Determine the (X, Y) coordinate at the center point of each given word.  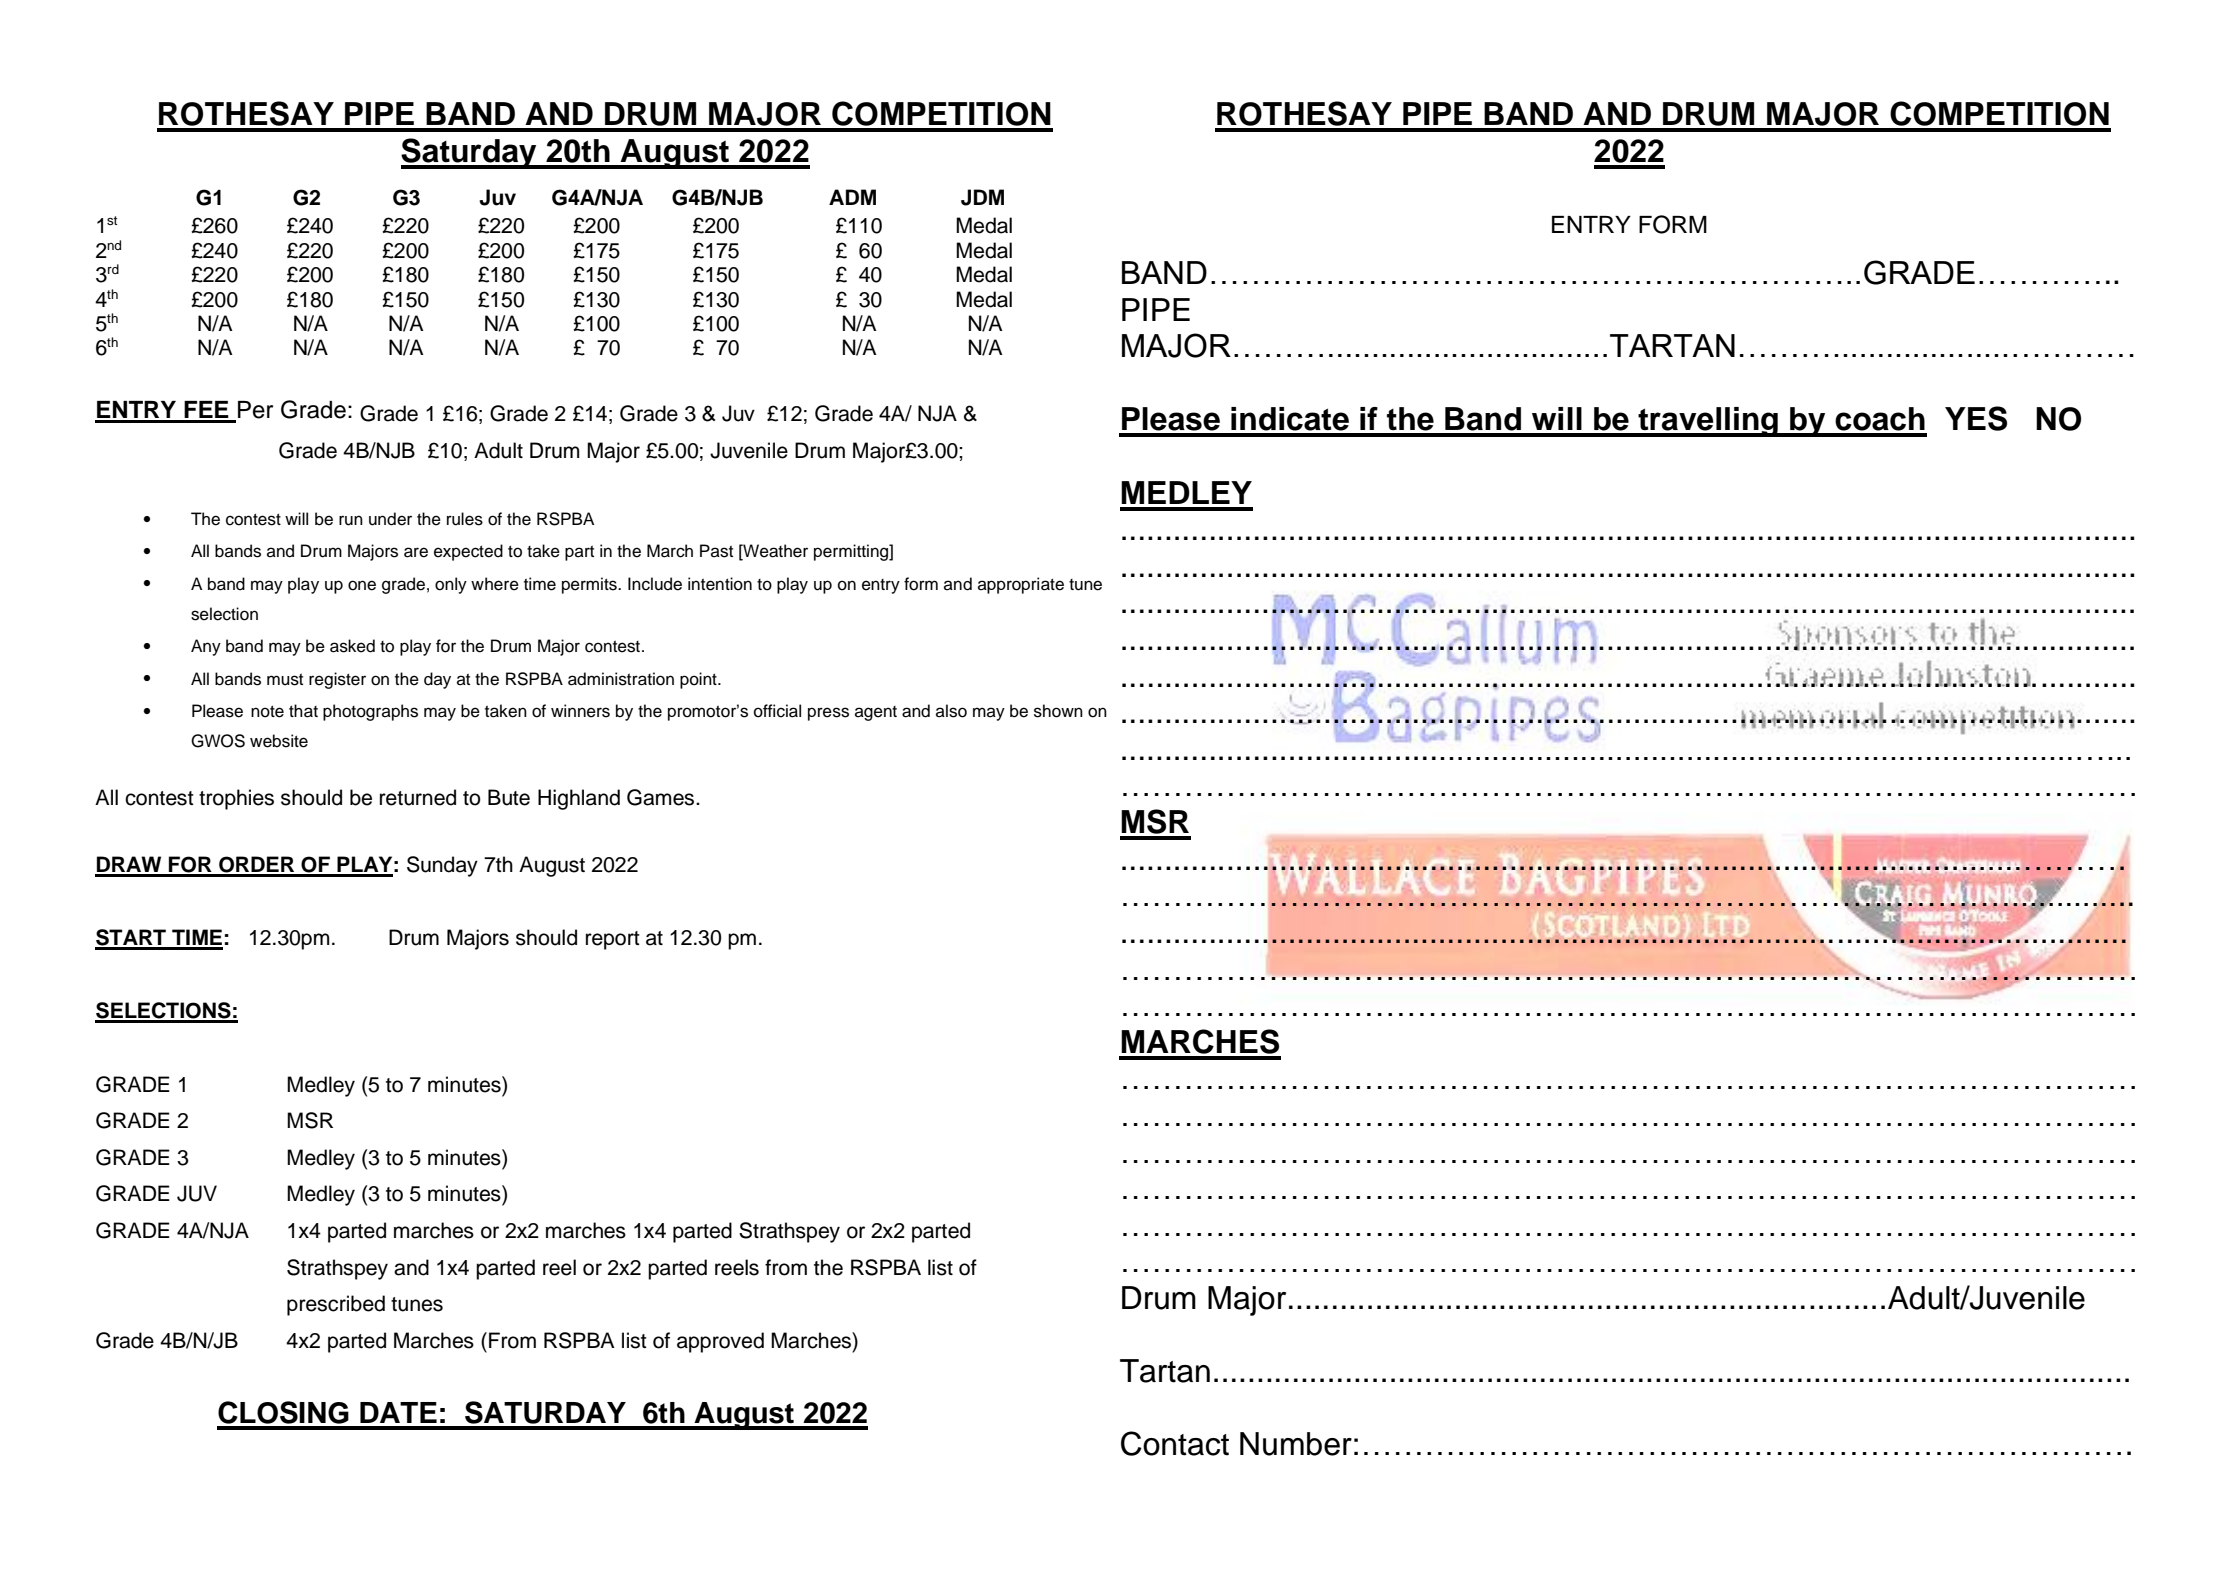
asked (352, 646)
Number (1296, 1444)
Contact (1175, 1443)
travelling (1708, 422)
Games (662, 797)
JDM (982, 197)
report (613, 940)
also (951, 711)
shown (1058, 711)
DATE (398, 1412)
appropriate (1021, 585)
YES (1976, 418)
